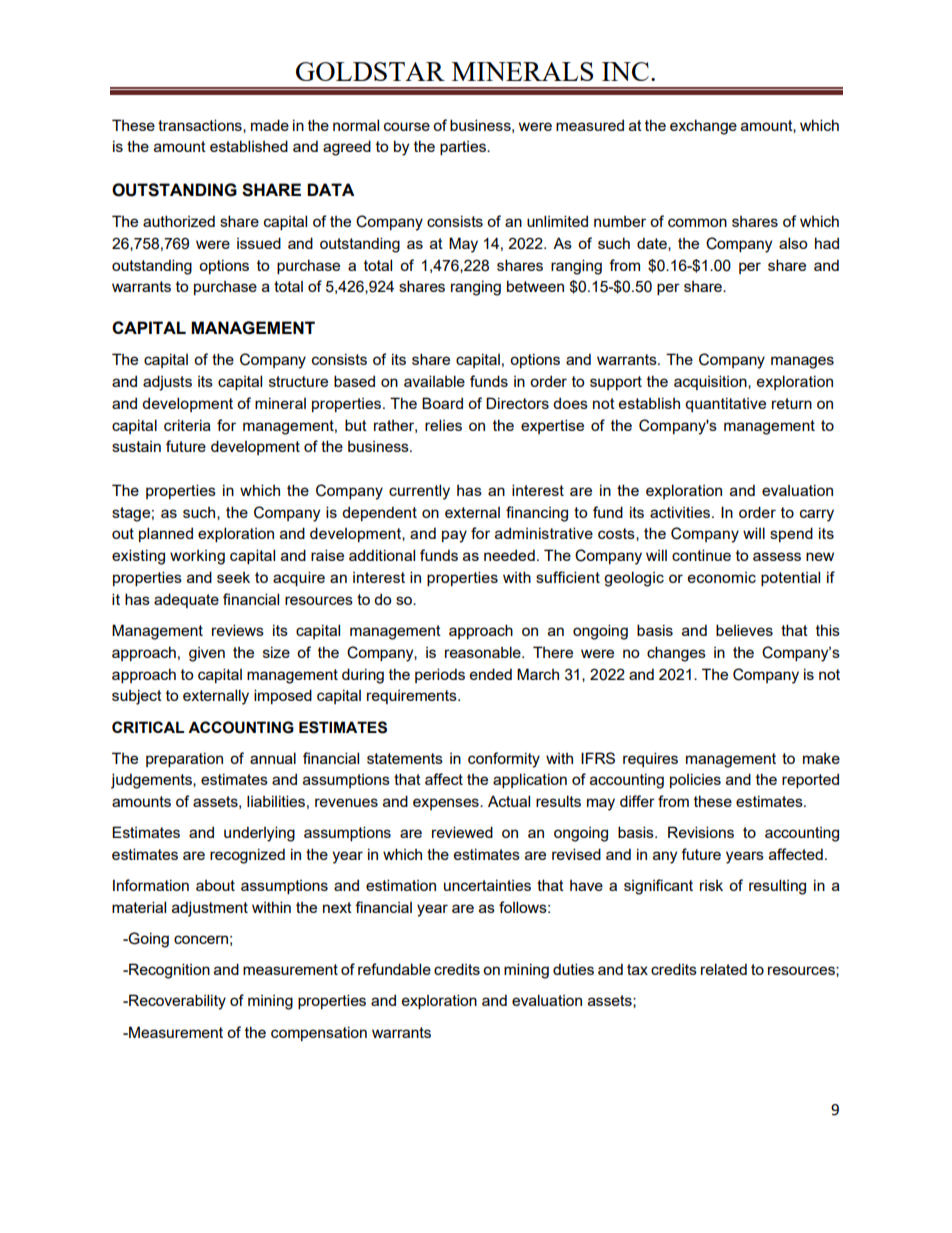 The width and height of the image is (952, 1233). What do you see at coordinates (703, 127) in the image?
I see `exchange` at bounding box center [703, 127].
